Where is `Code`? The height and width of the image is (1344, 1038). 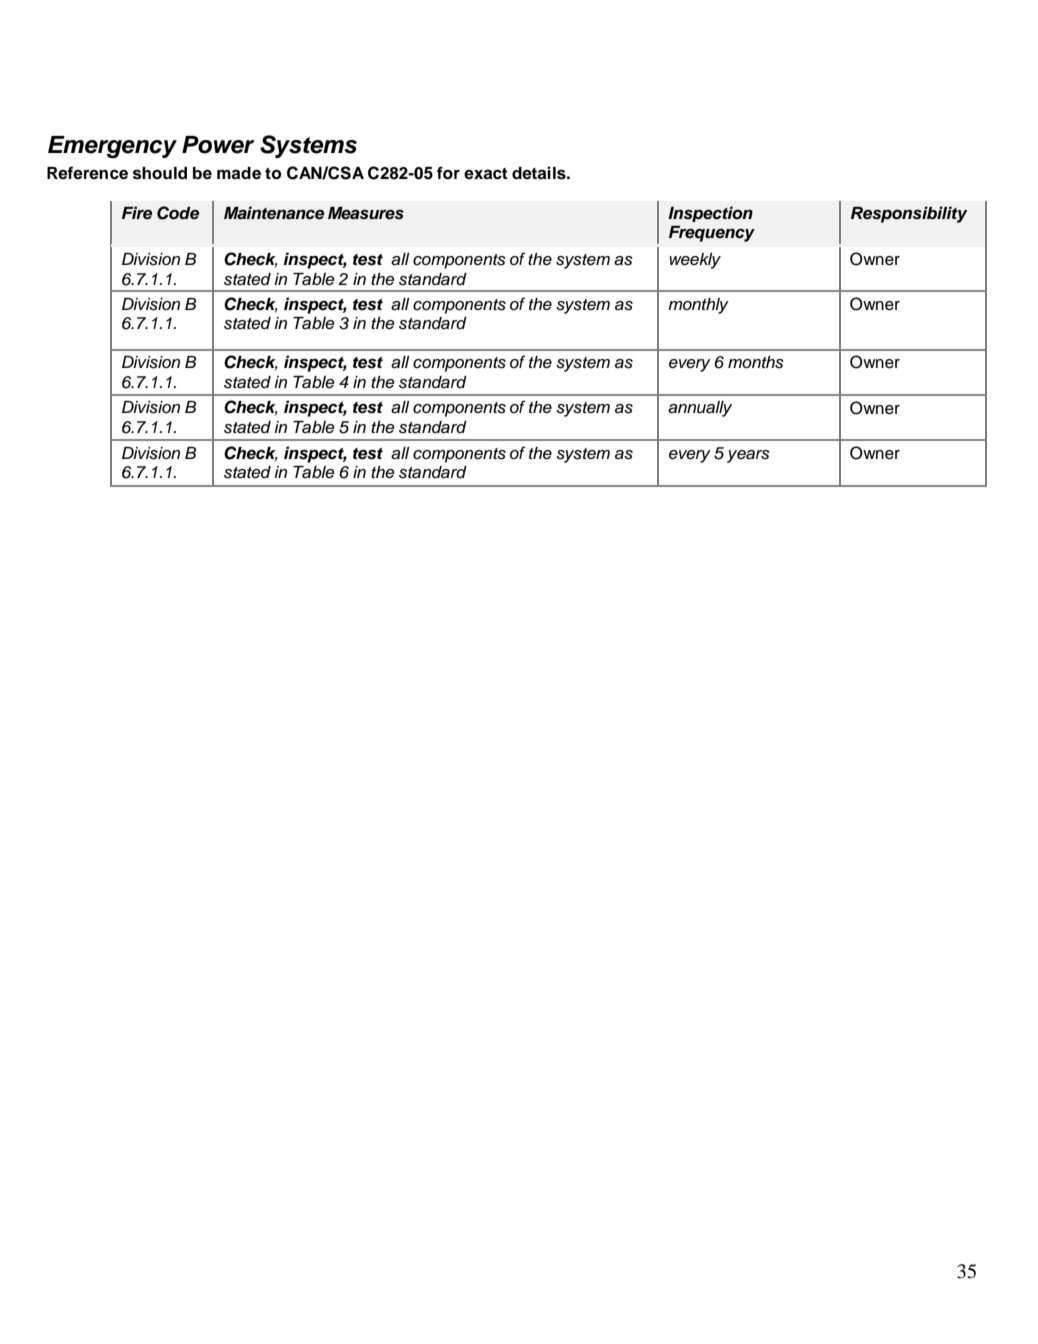 Code is located at coordinates (178, 213).
